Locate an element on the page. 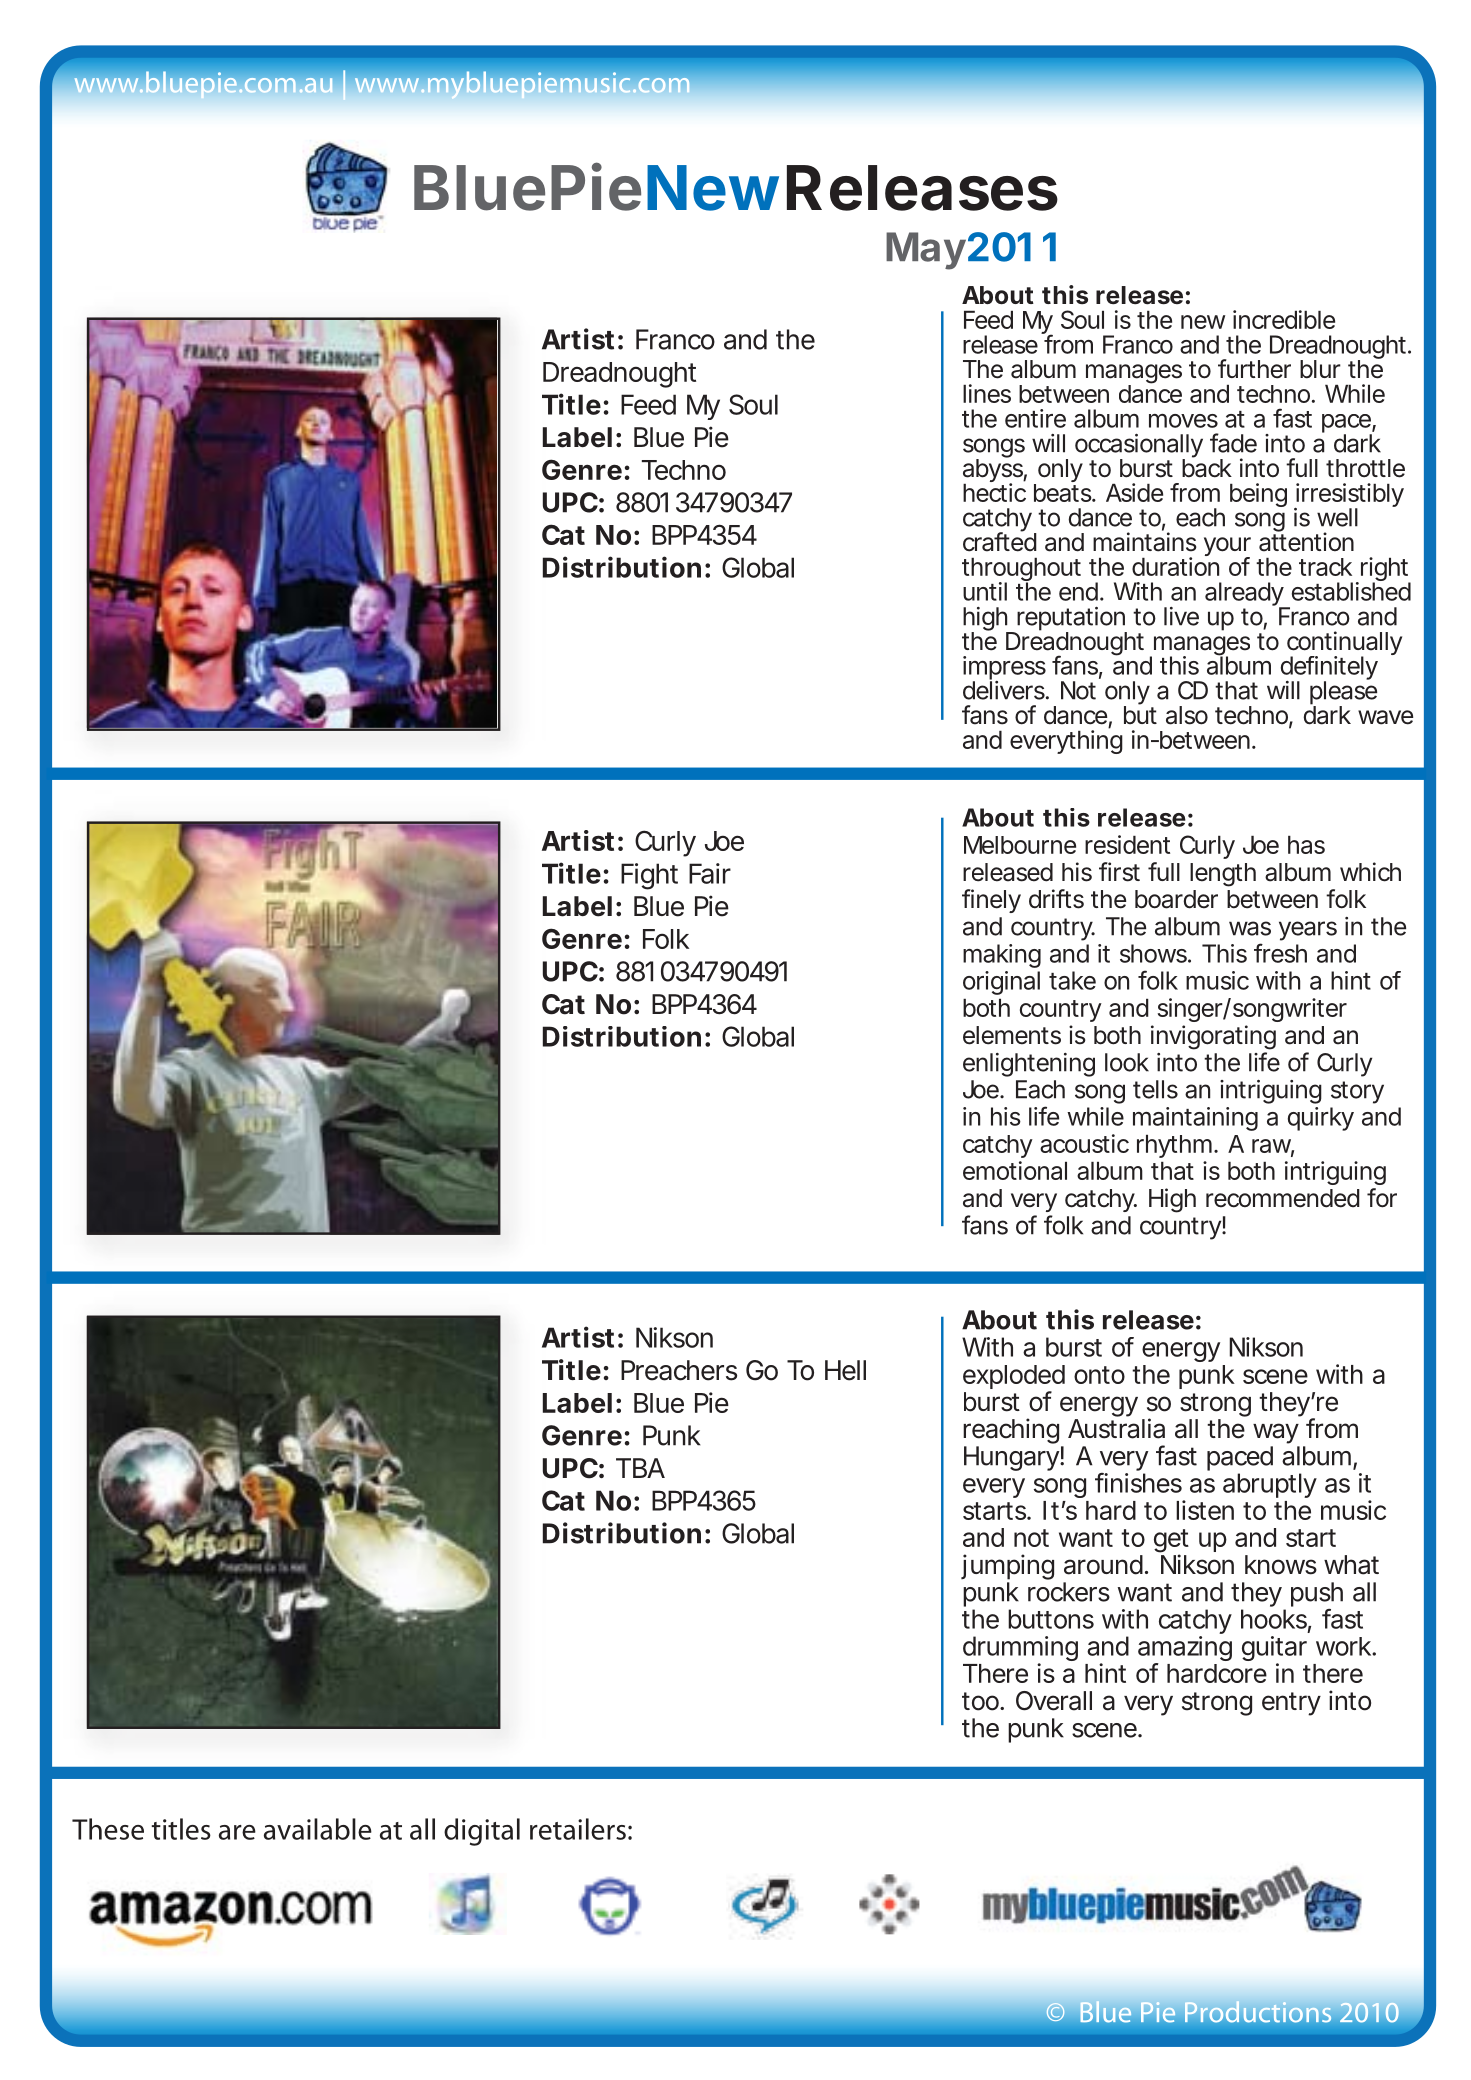  raw is located at coordinates (1273, 1147).
